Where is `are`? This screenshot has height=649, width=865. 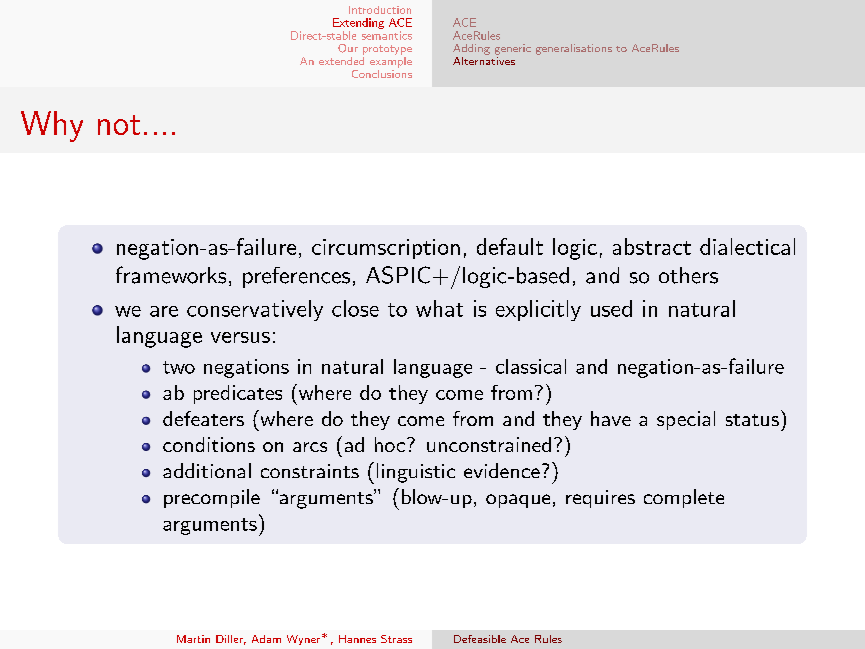
are is located at coordinates (164, 311).
